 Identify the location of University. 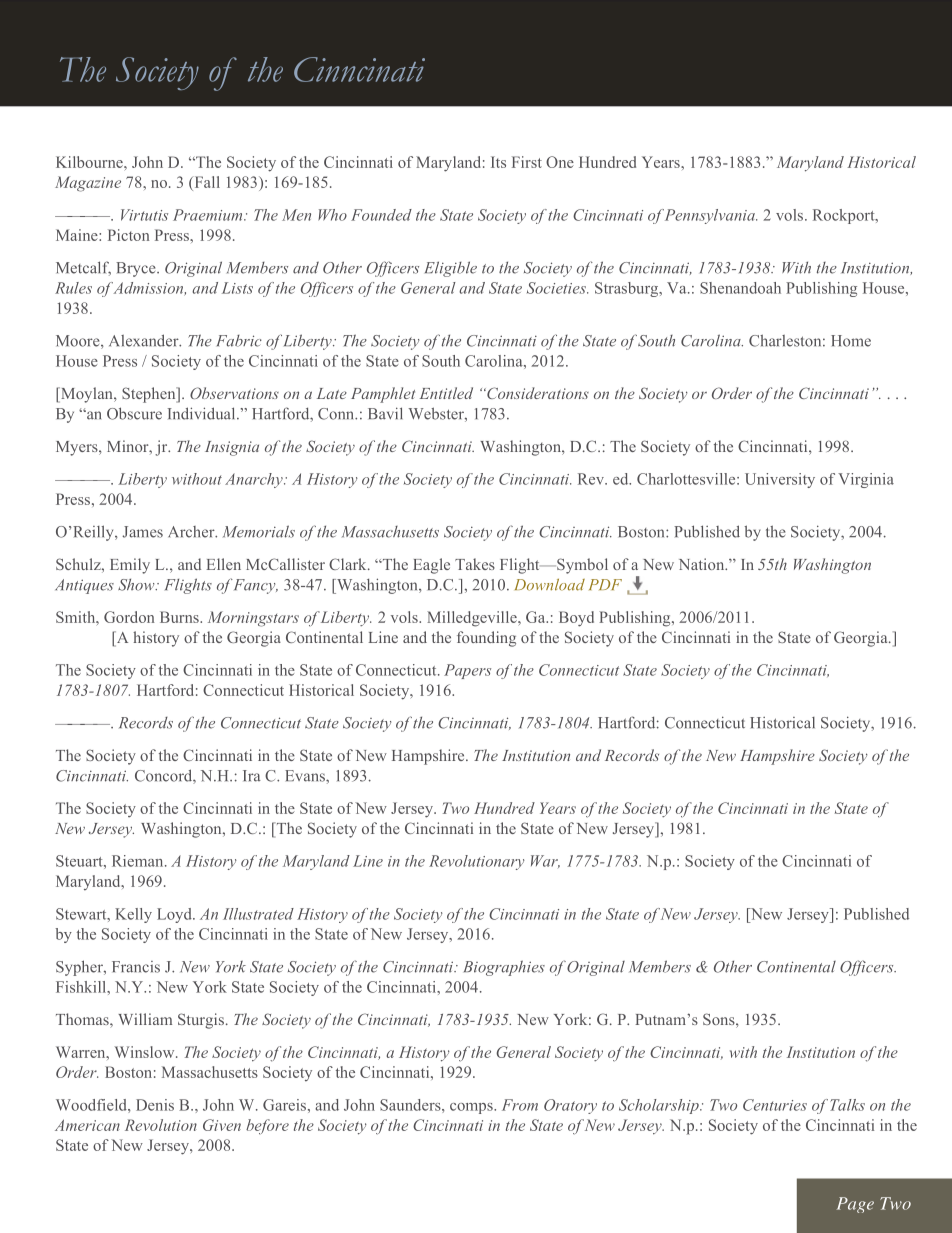
(780, 480).
